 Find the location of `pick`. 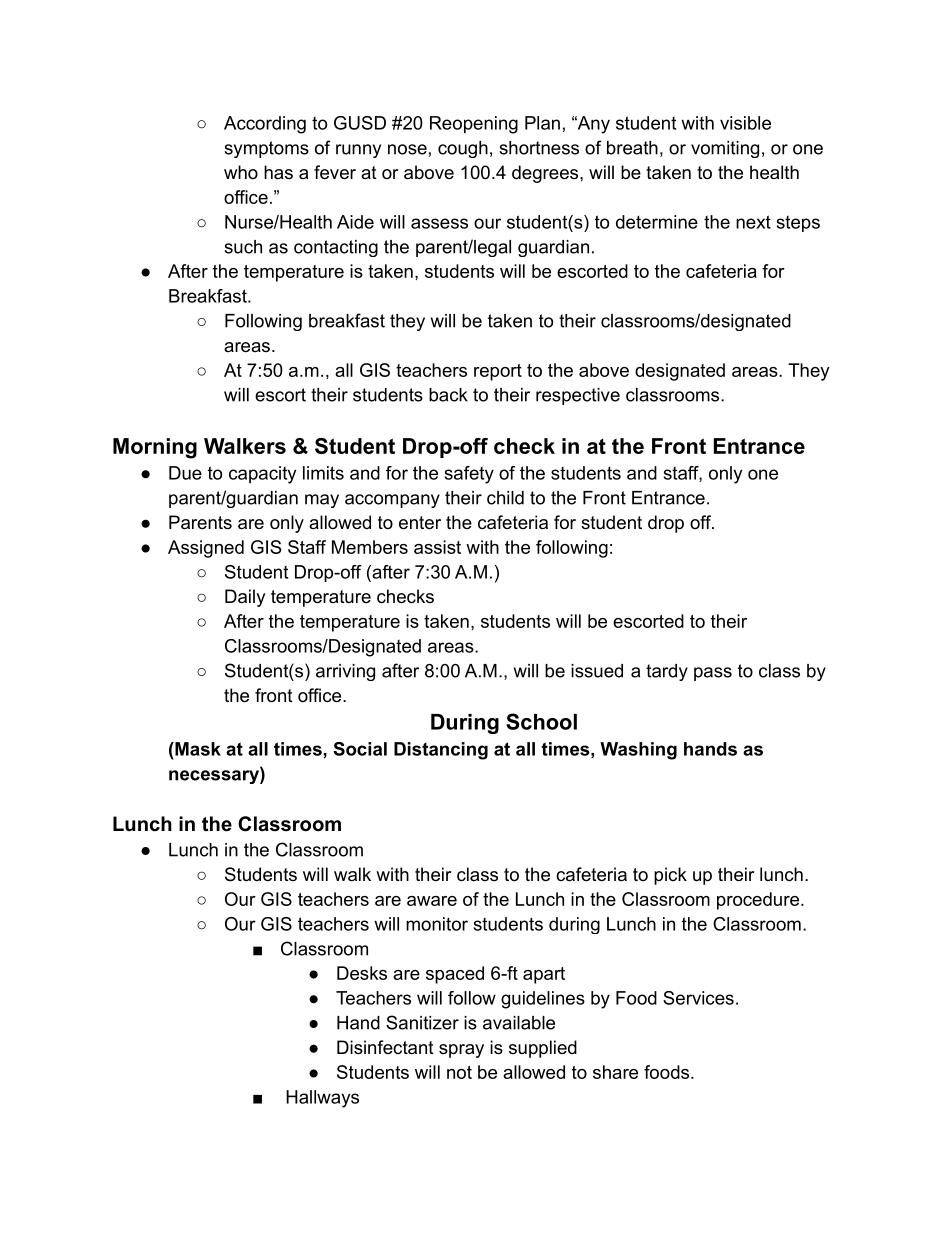

pick is located at coordinates (670, 876).
